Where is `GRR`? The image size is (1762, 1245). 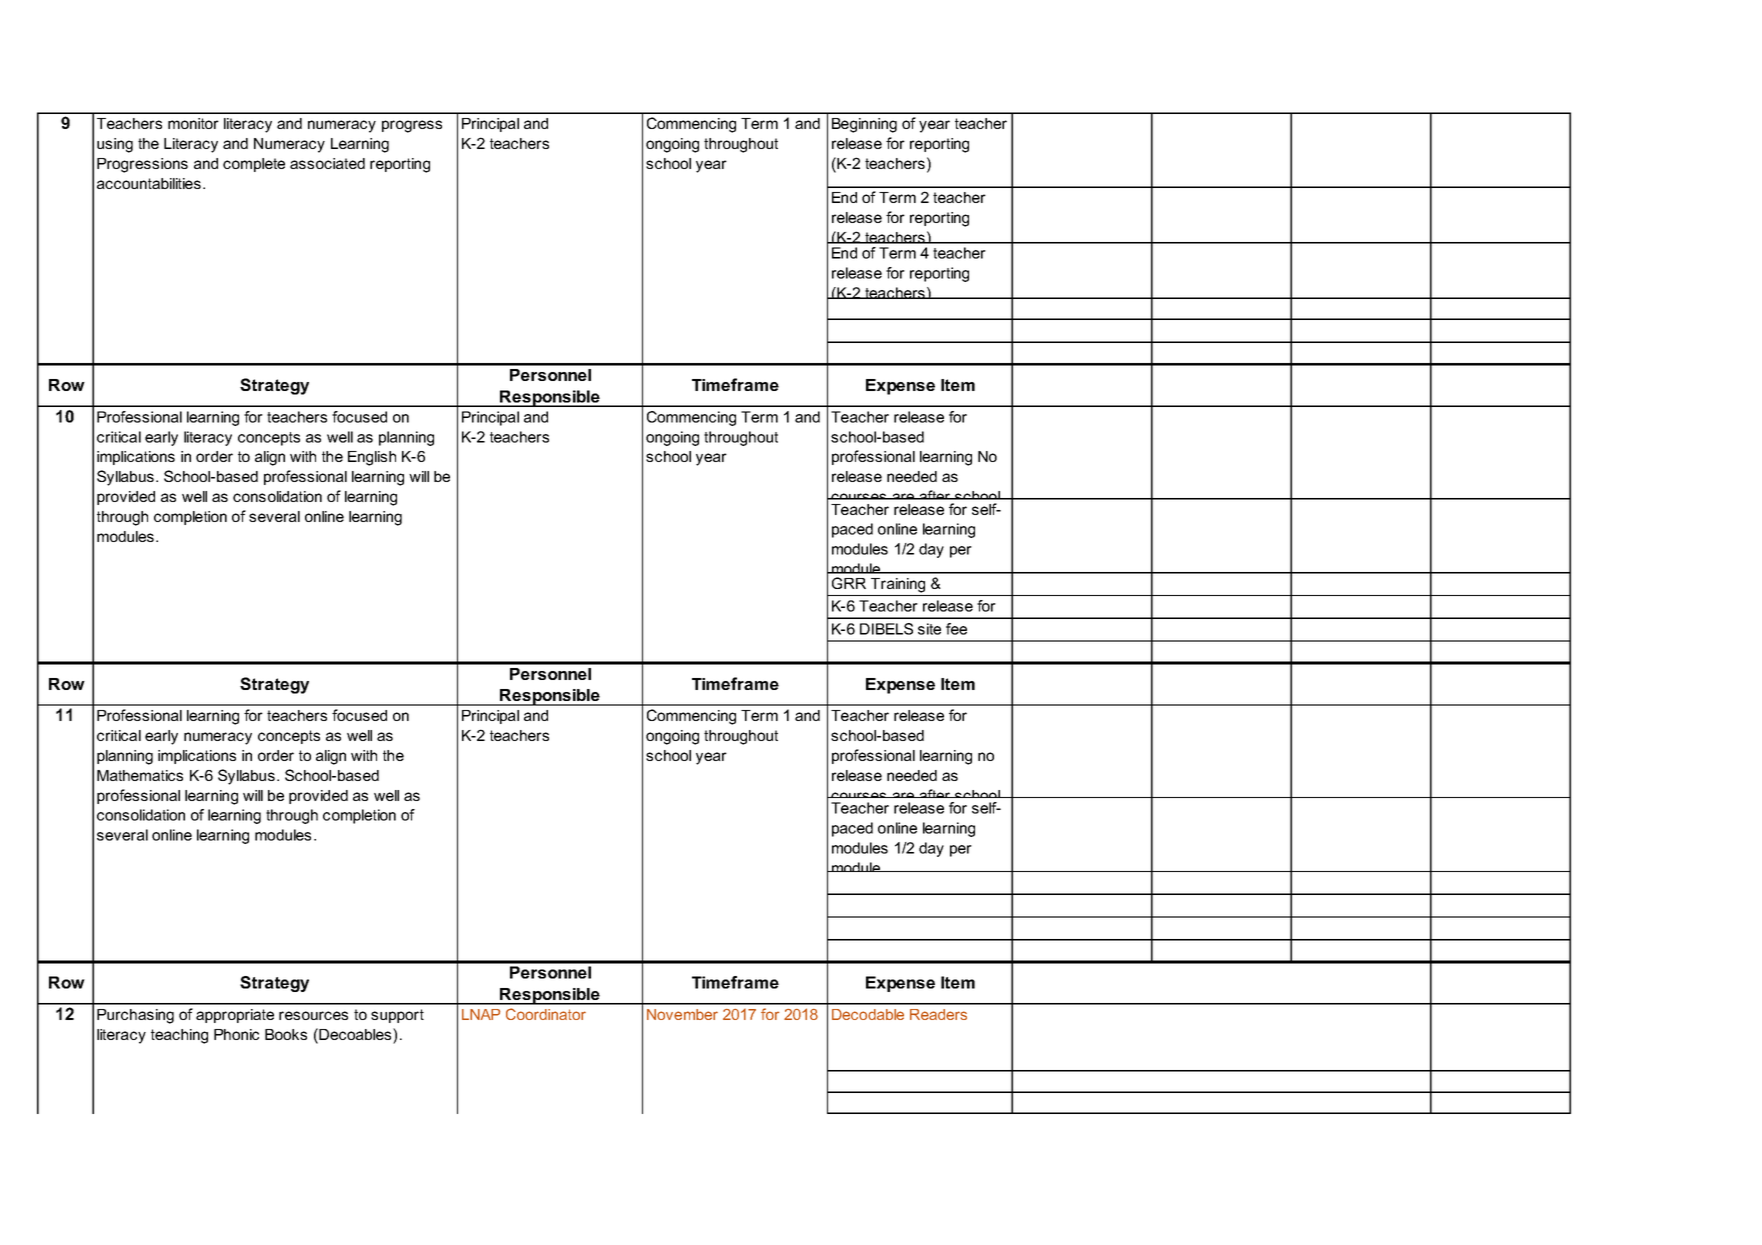 GRR is located at coordinates (849, 583).
